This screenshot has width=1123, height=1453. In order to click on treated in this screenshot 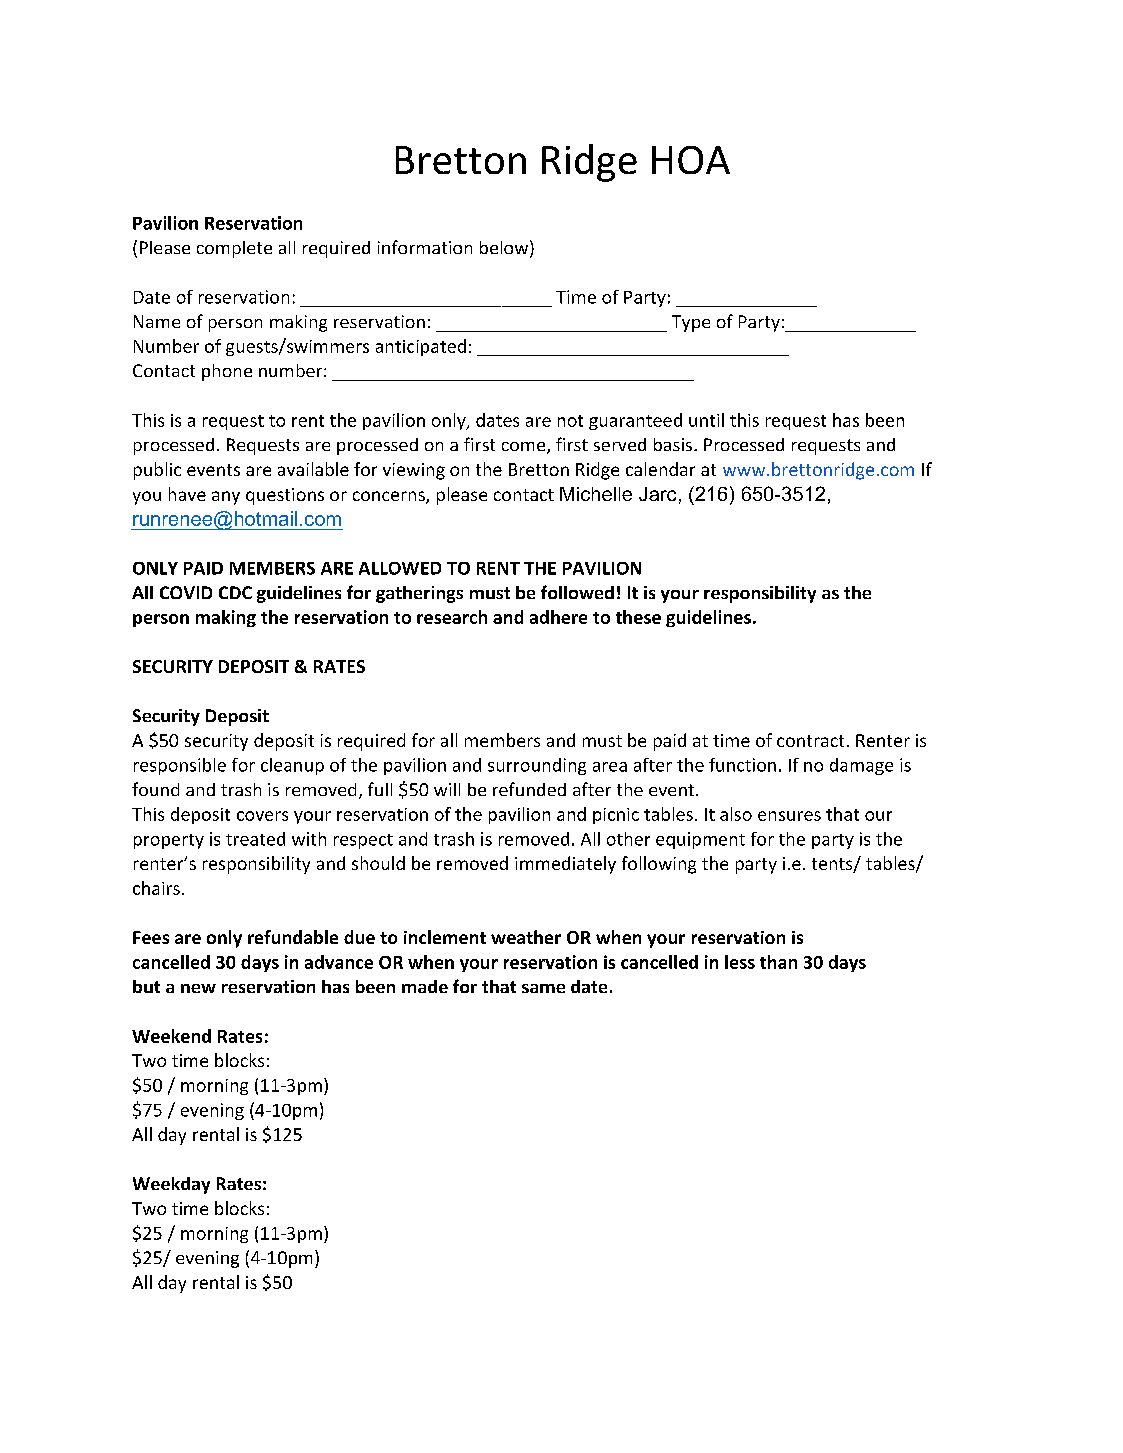, I will do `click(255, 839)`.
